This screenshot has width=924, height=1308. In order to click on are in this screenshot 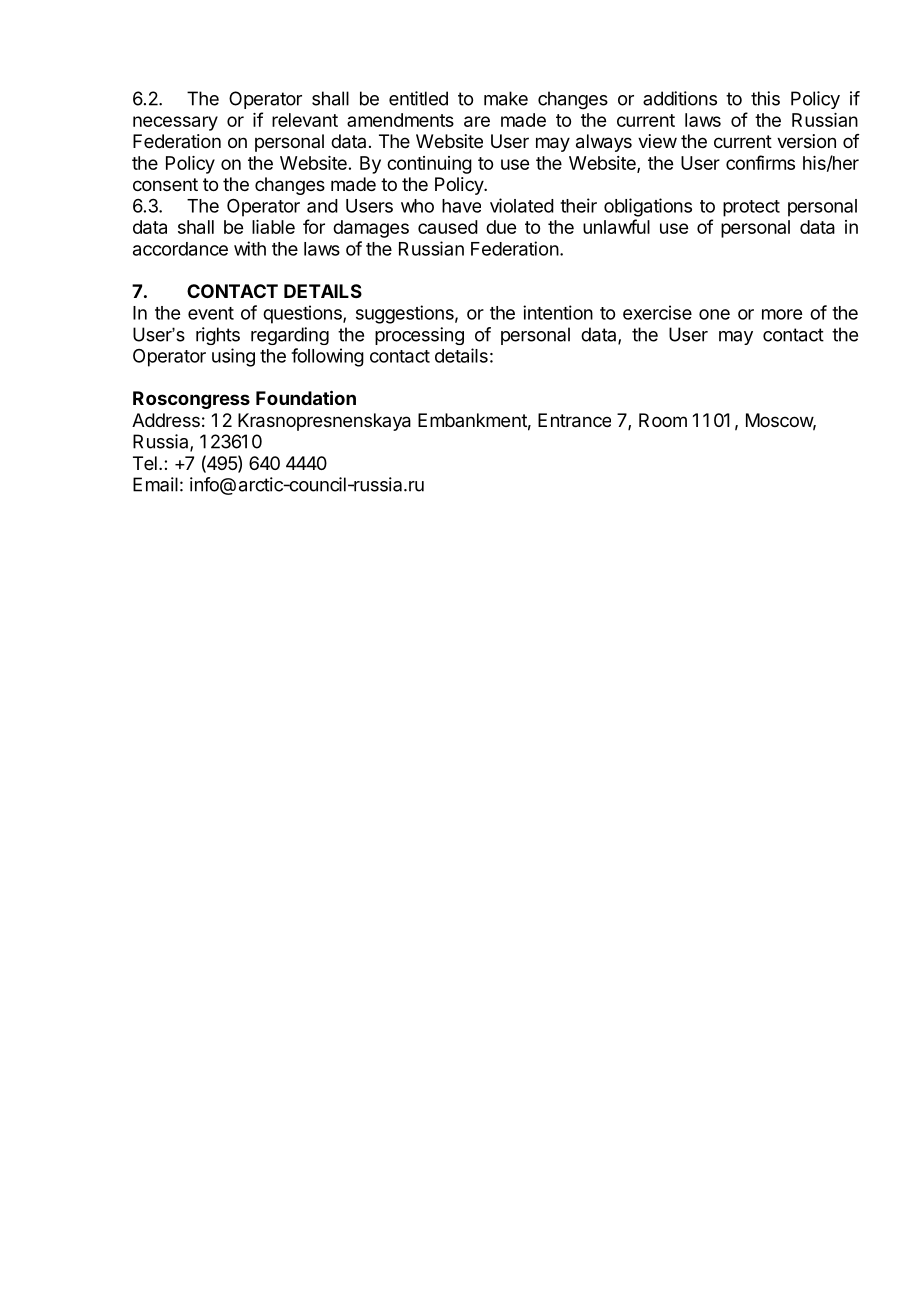, I will do `click(477, 121)`.
